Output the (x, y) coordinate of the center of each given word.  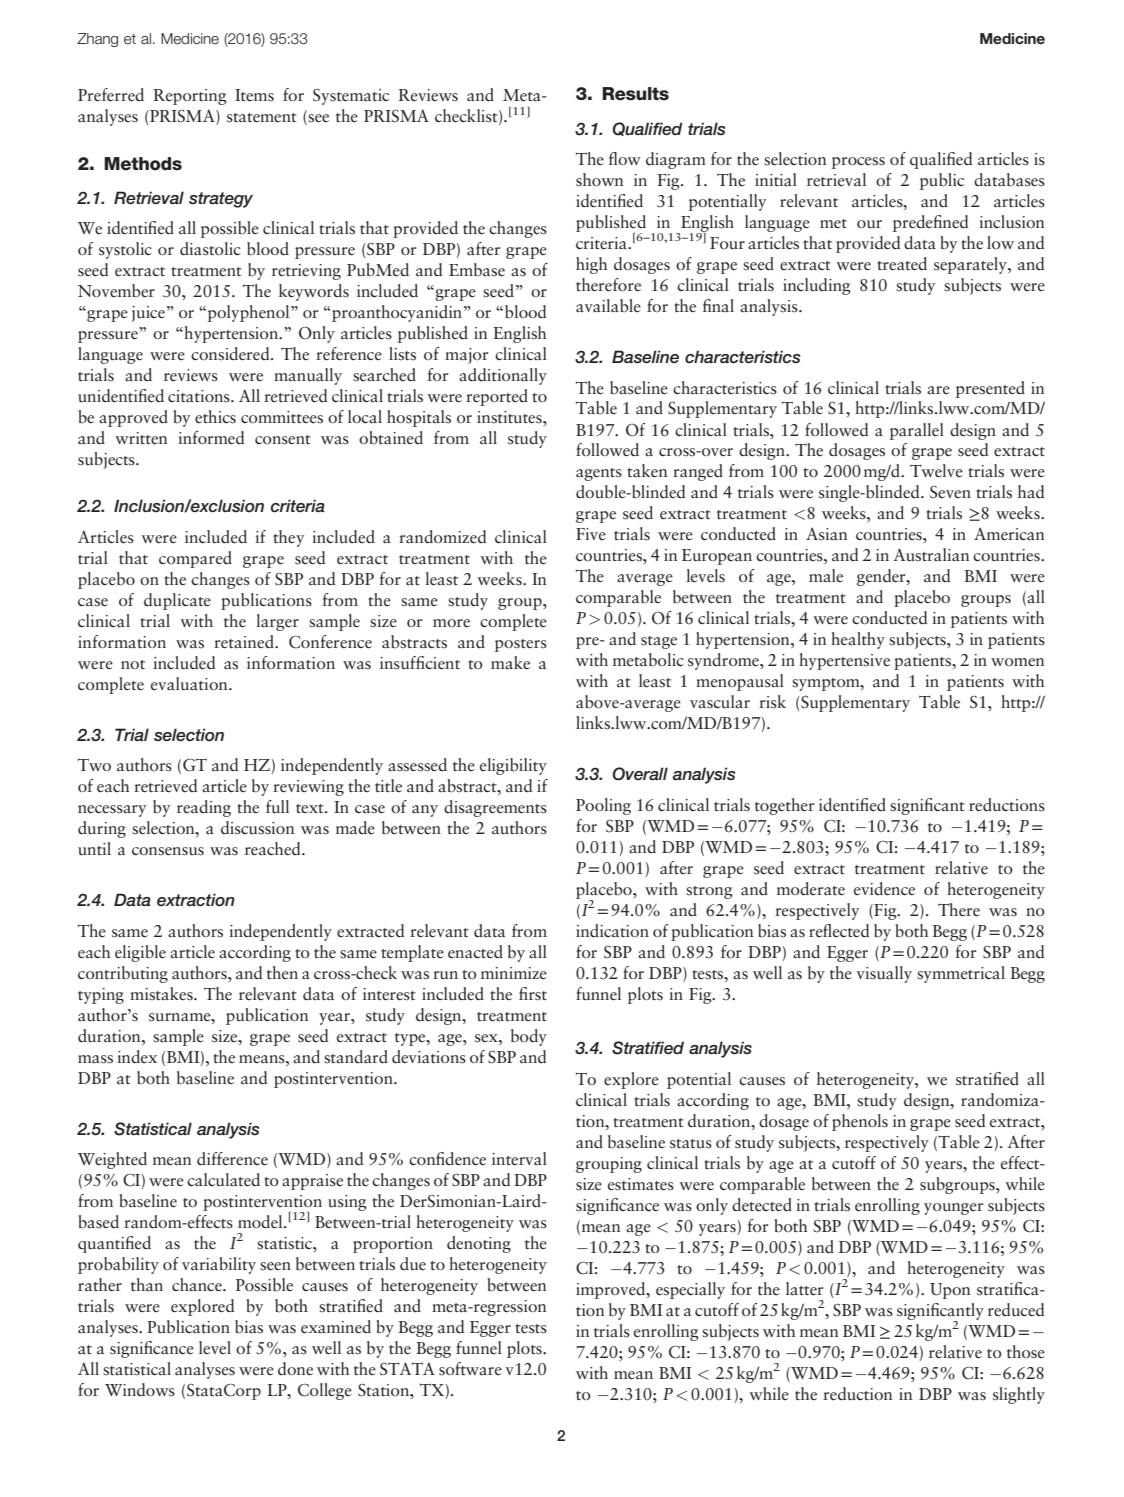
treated (902, 264)
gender (882, 577)
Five (591, 534)
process (858, 163)
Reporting (190, 97)
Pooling (603, 806)
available (608, 306)
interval (519, 1159)
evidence (884, 889)
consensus (168, 851)
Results (635, 94)
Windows (140, 1390)
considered (231, 354)
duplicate (177, 601)
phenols (860, 1122)
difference (232, 1159)
